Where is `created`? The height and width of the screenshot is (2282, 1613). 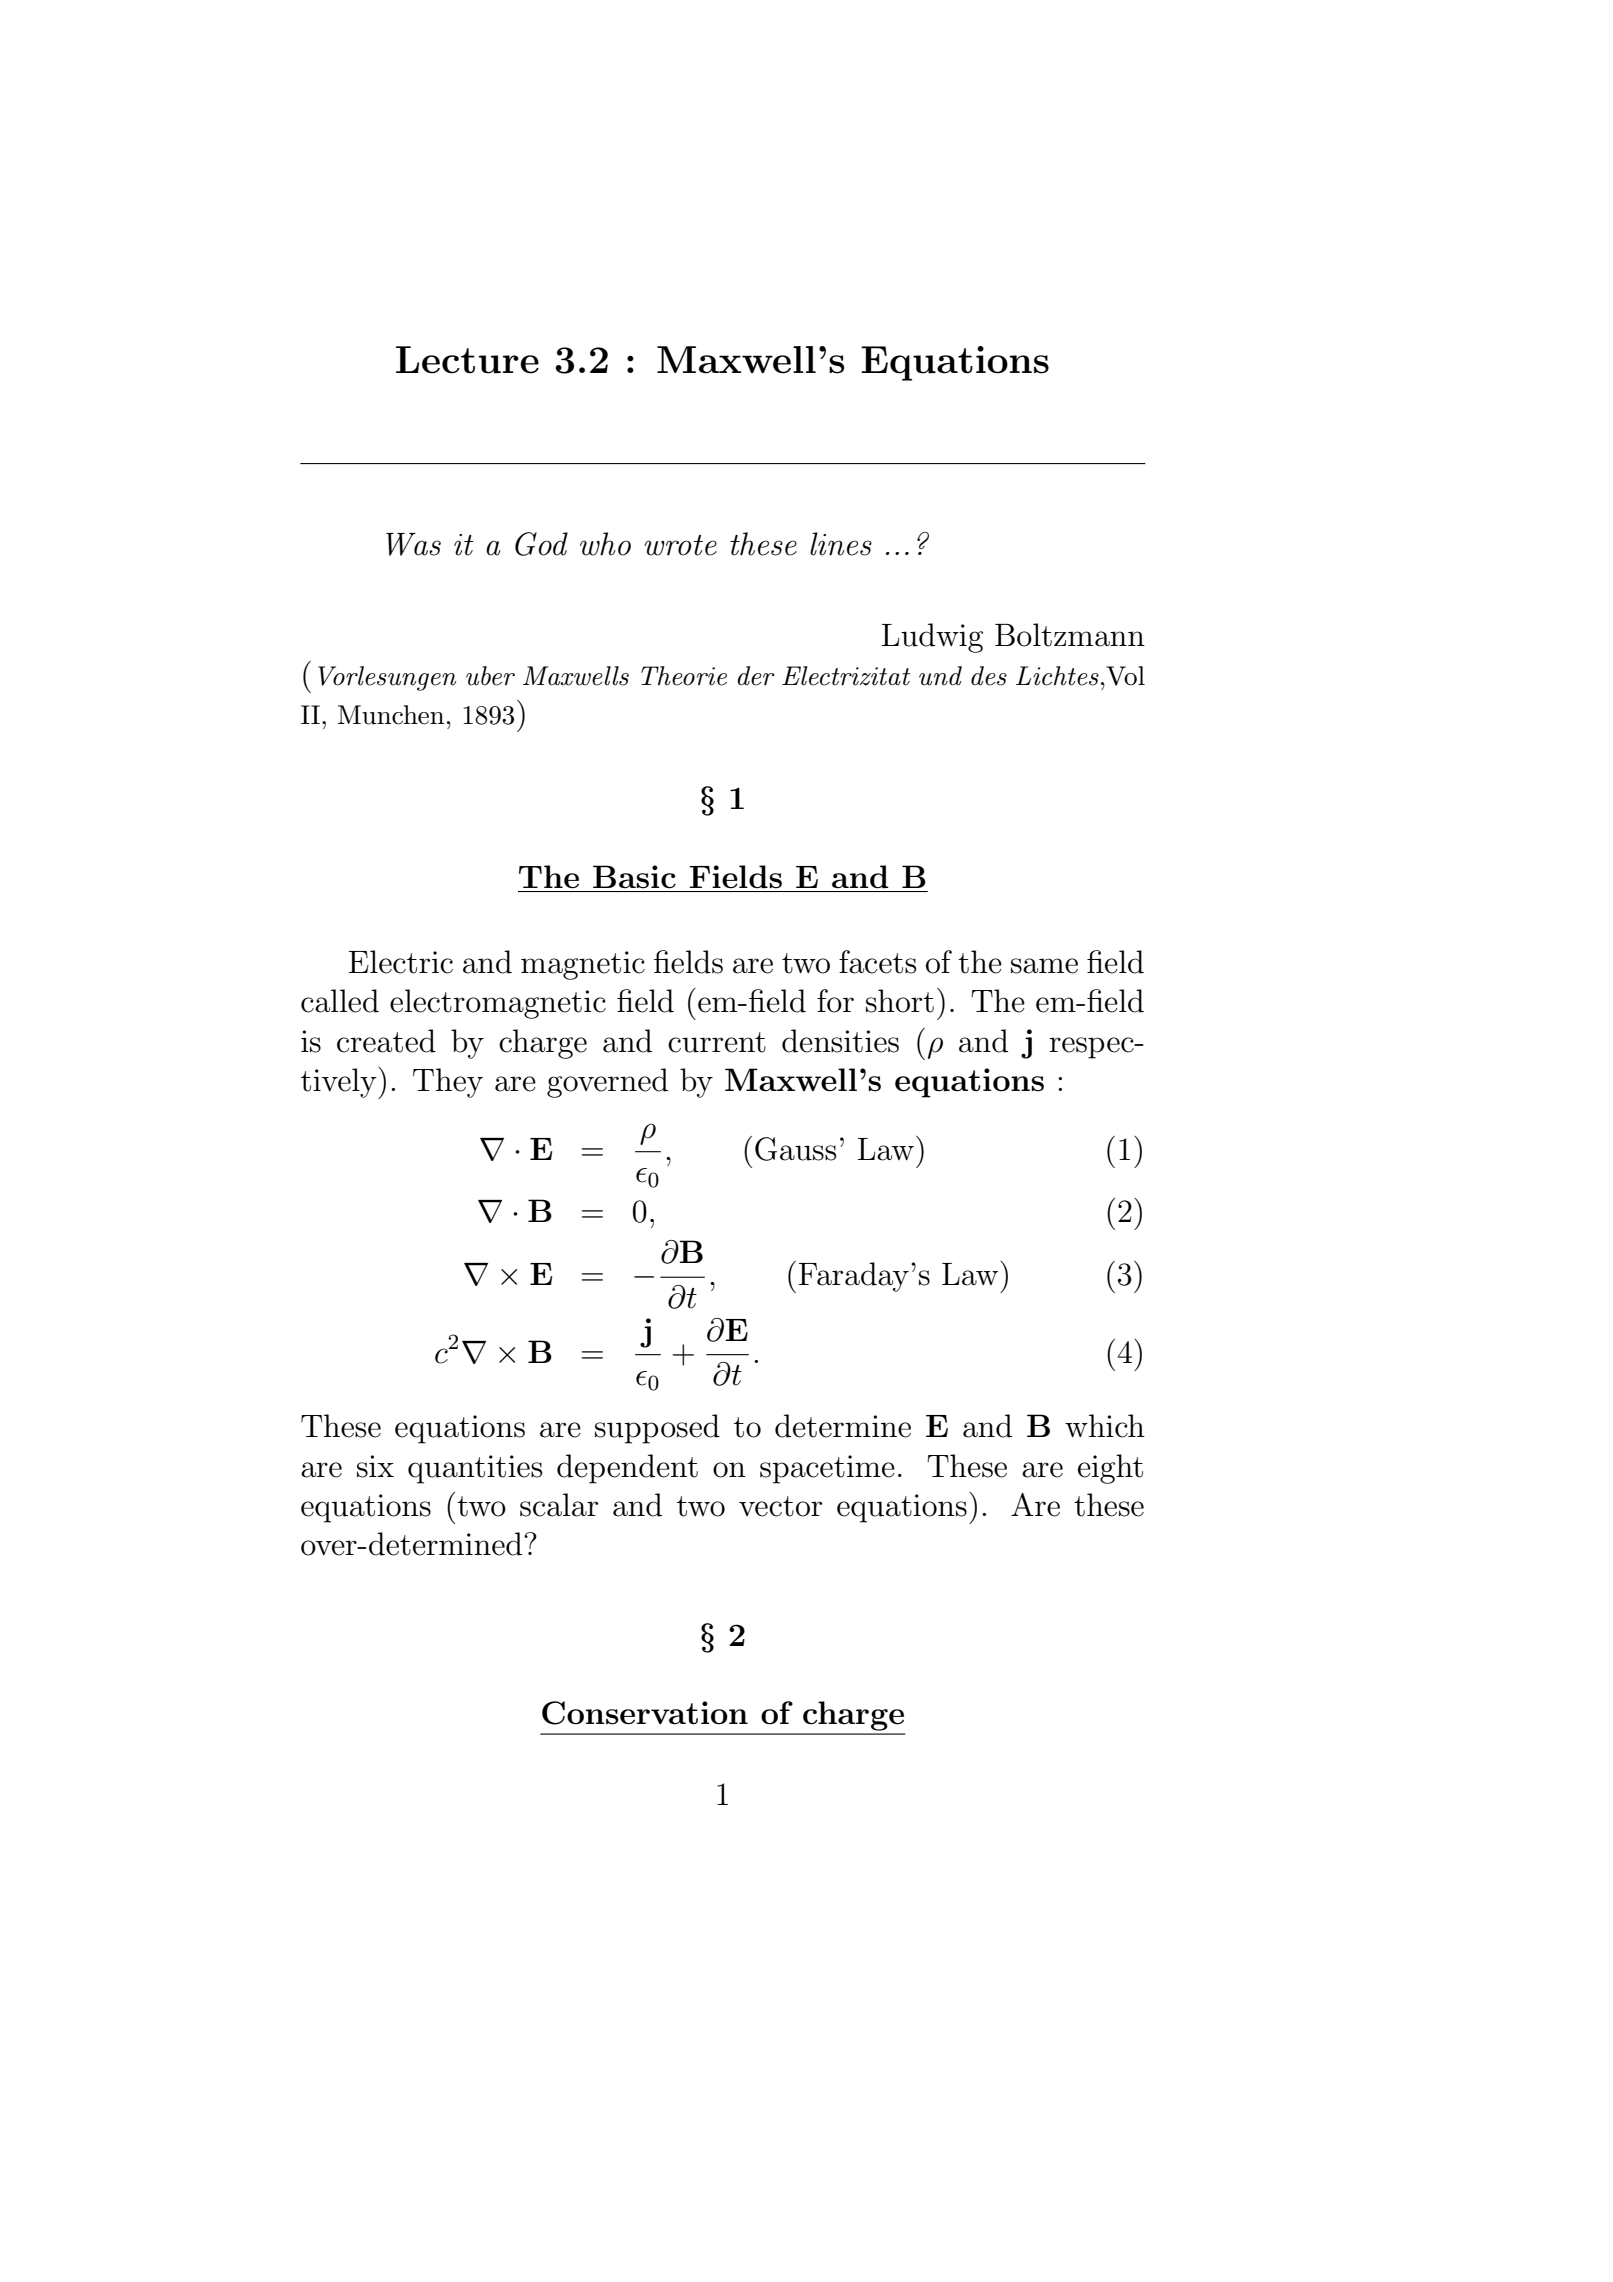
created is located at coordinates (386, 1041).
